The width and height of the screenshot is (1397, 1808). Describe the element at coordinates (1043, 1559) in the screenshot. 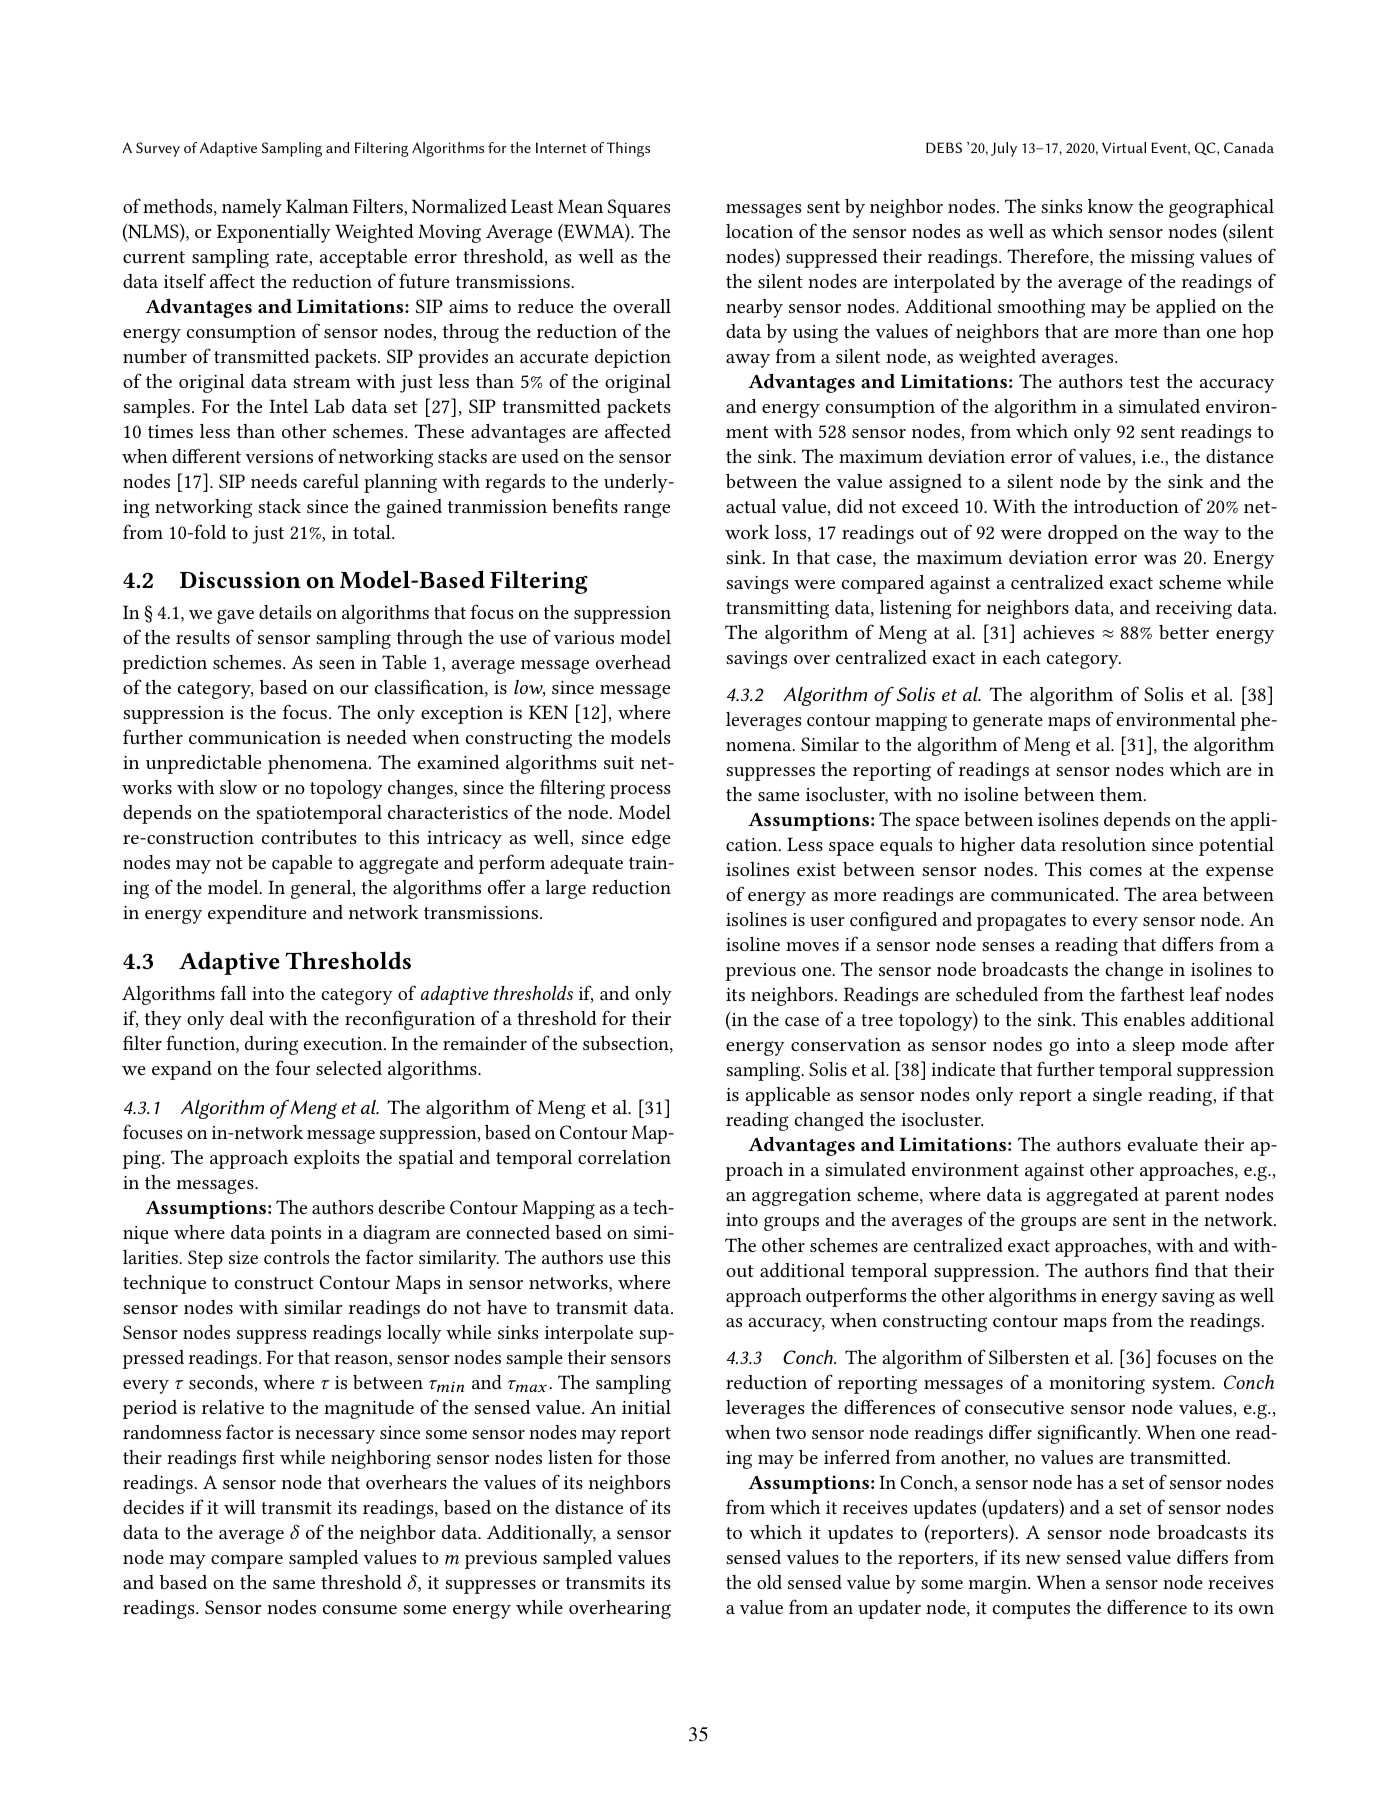

I see `new` at that location.
